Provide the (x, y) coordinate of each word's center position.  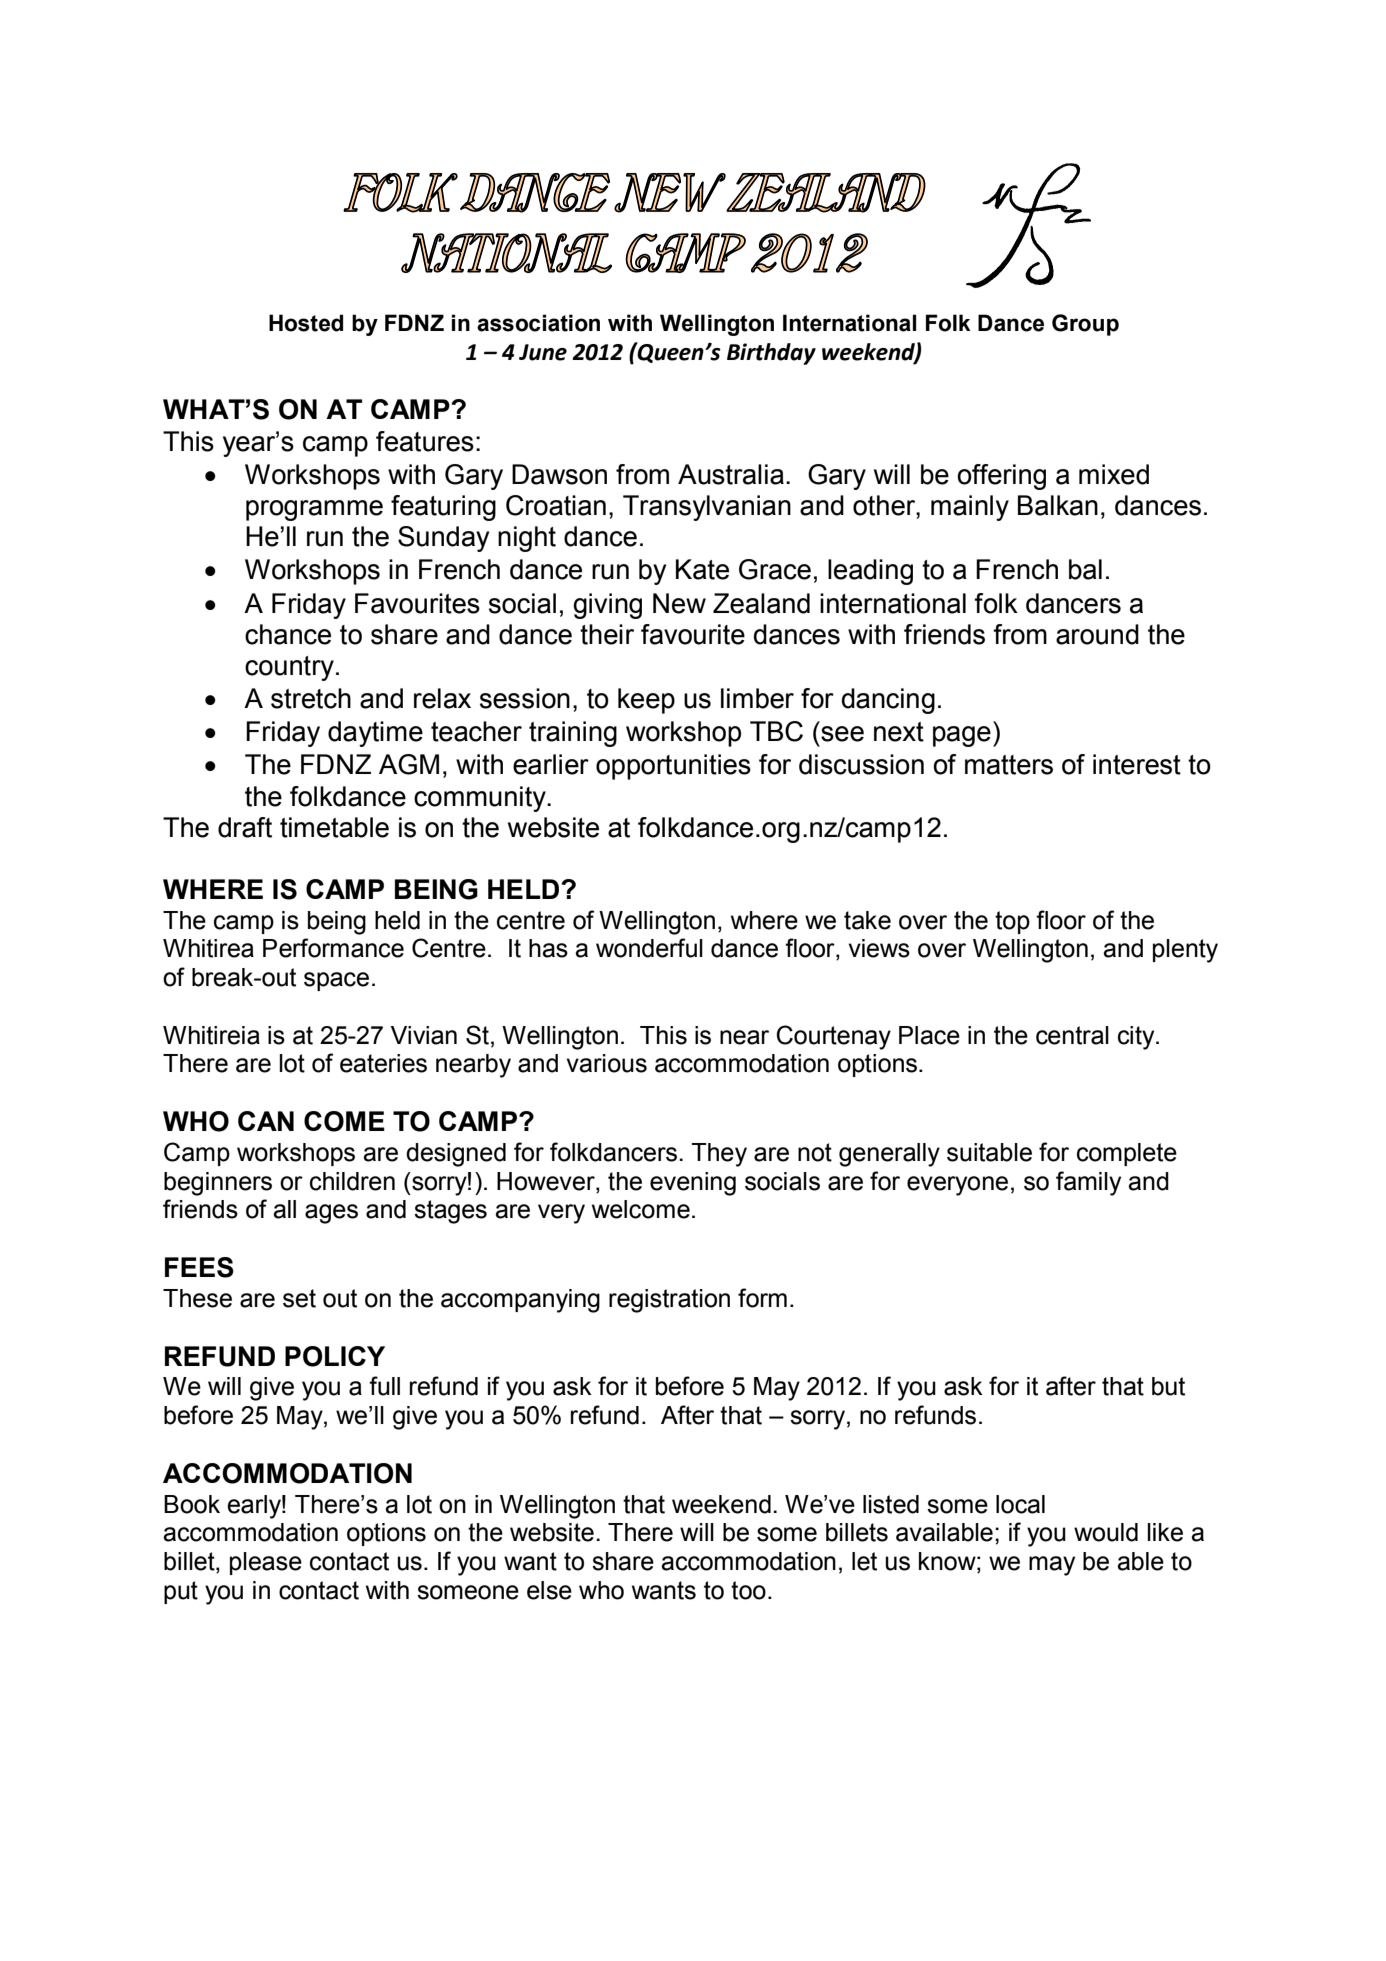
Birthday (771, 354)
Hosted (306, 323)
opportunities (673, 767)
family (1088, 1183)
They (719, 1155)
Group (1085, 325)
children (352, 1181)
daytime (375, 734)
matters (1009, 765)
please (266, 1563)
